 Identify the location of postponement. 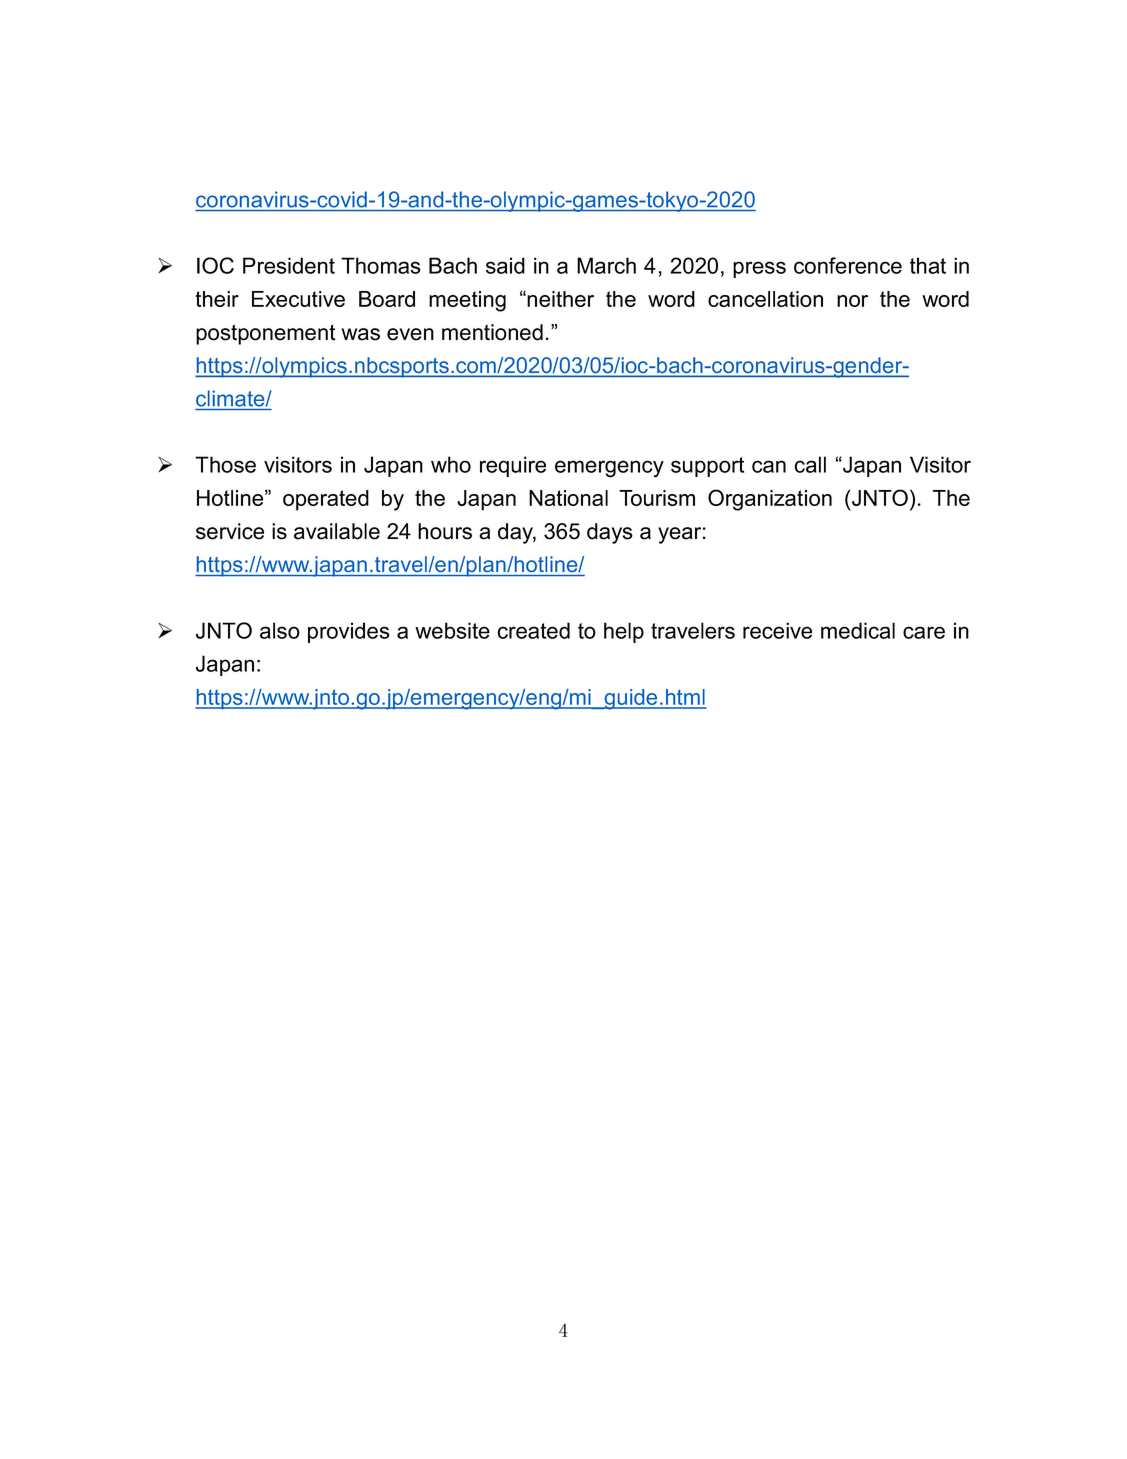
(266, 334).
